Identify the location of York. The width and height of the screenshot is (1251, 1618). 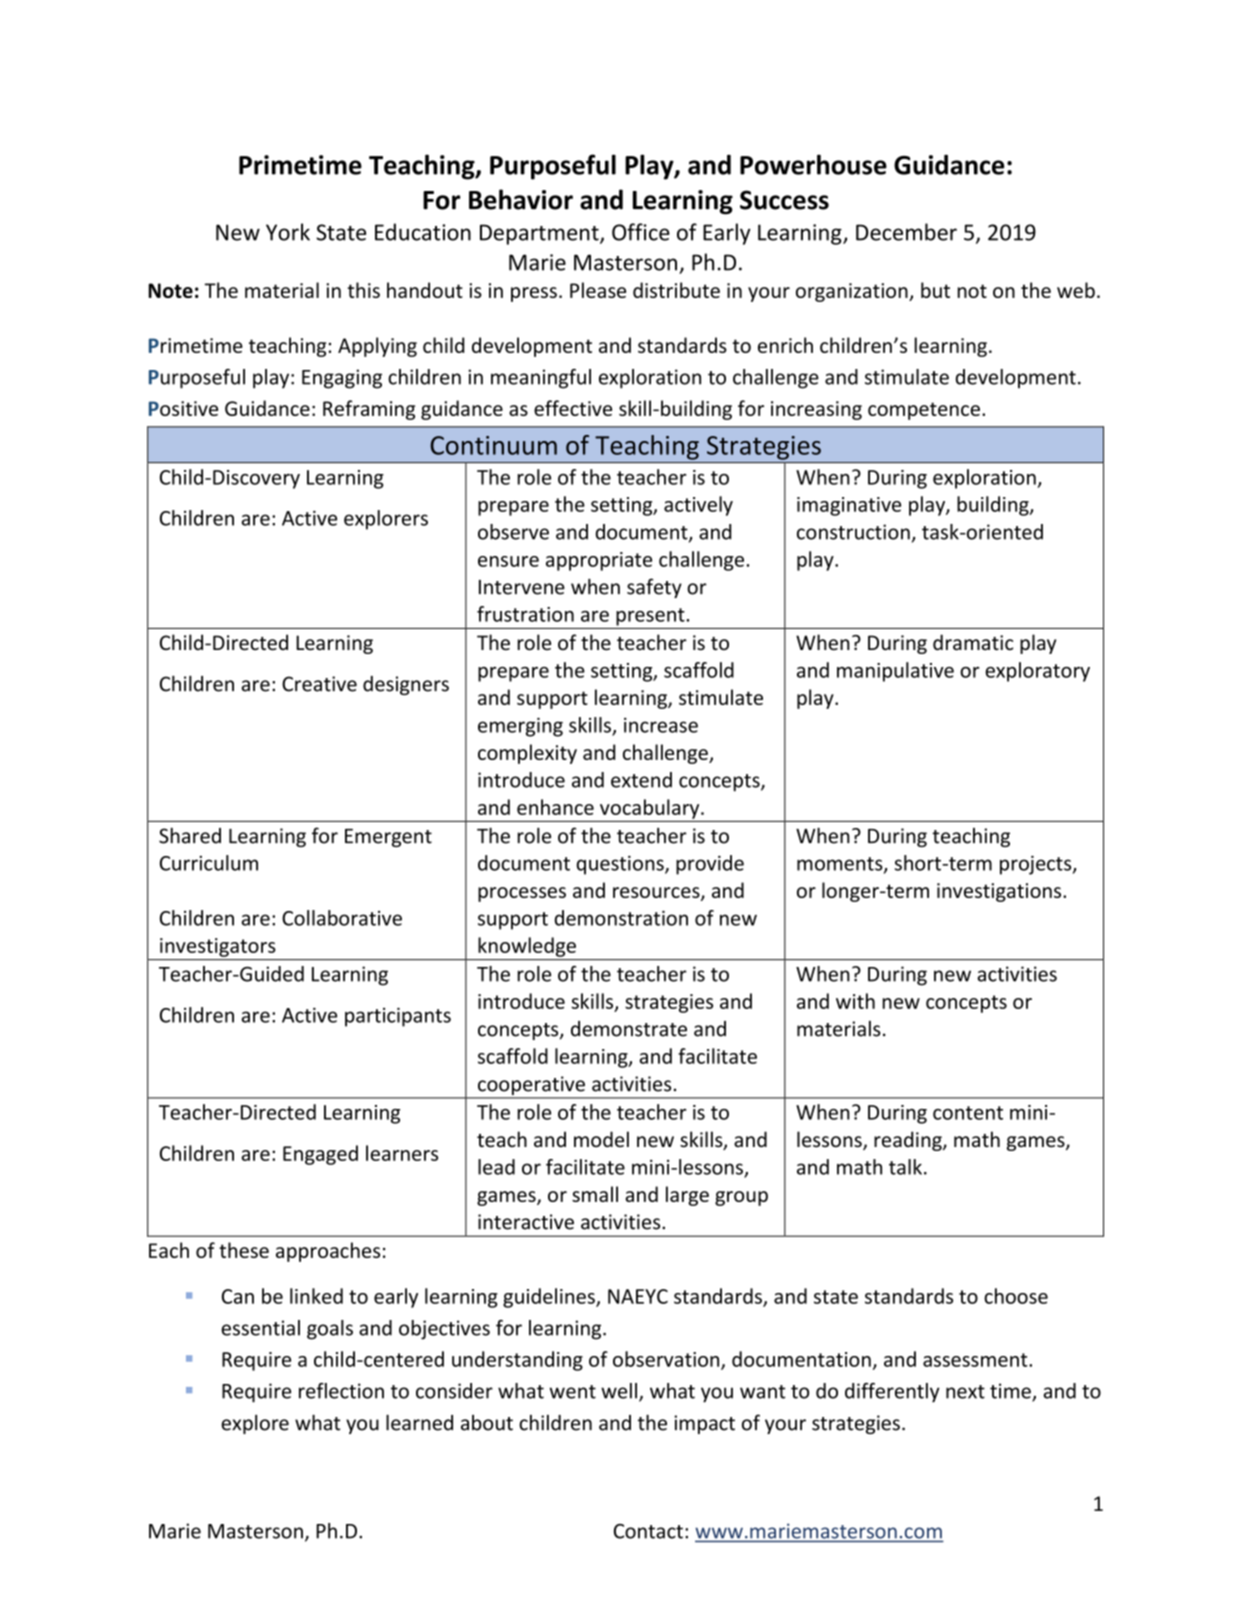
(288, 232).
